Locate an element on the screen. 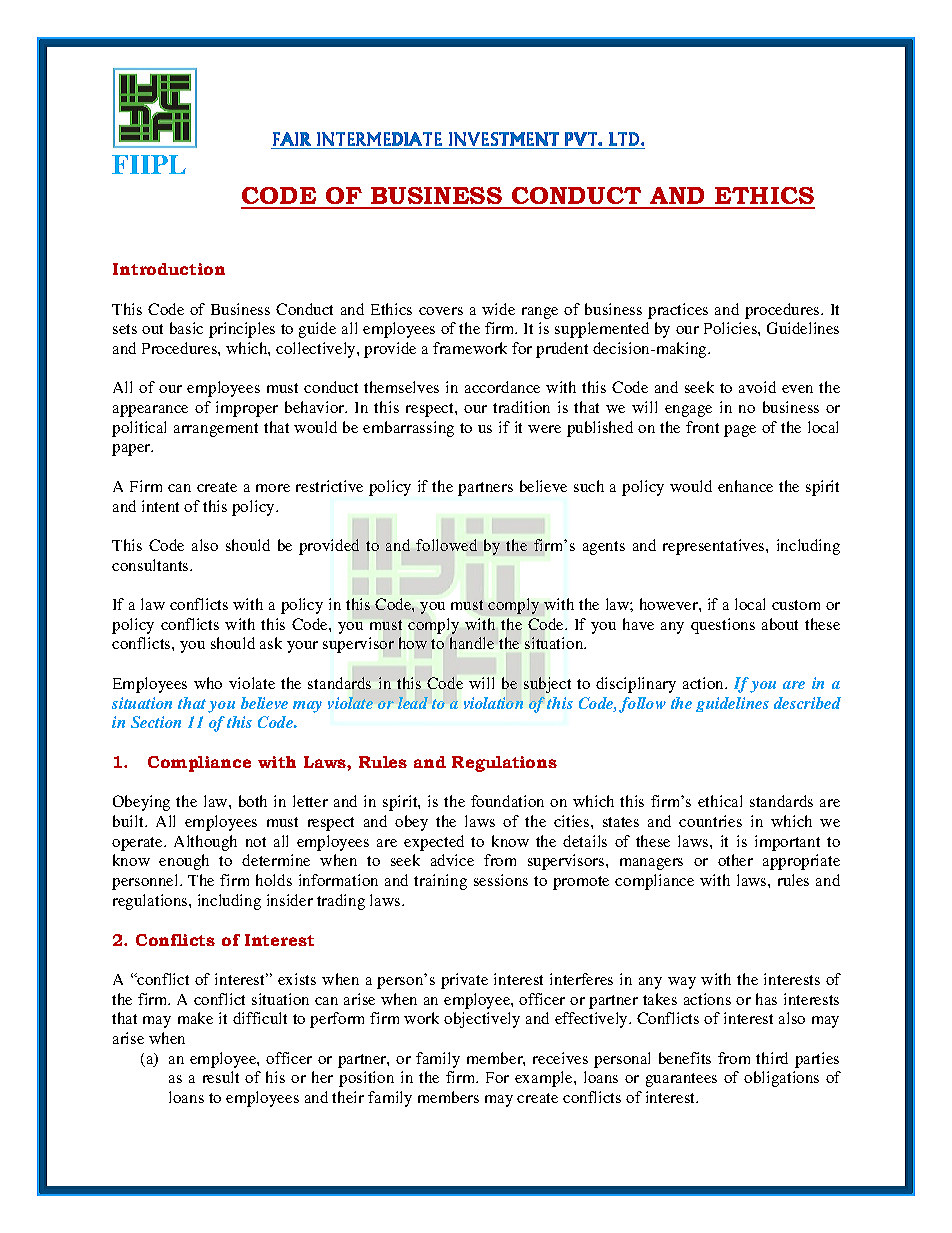  intent is located at coordinates (160, 506).
